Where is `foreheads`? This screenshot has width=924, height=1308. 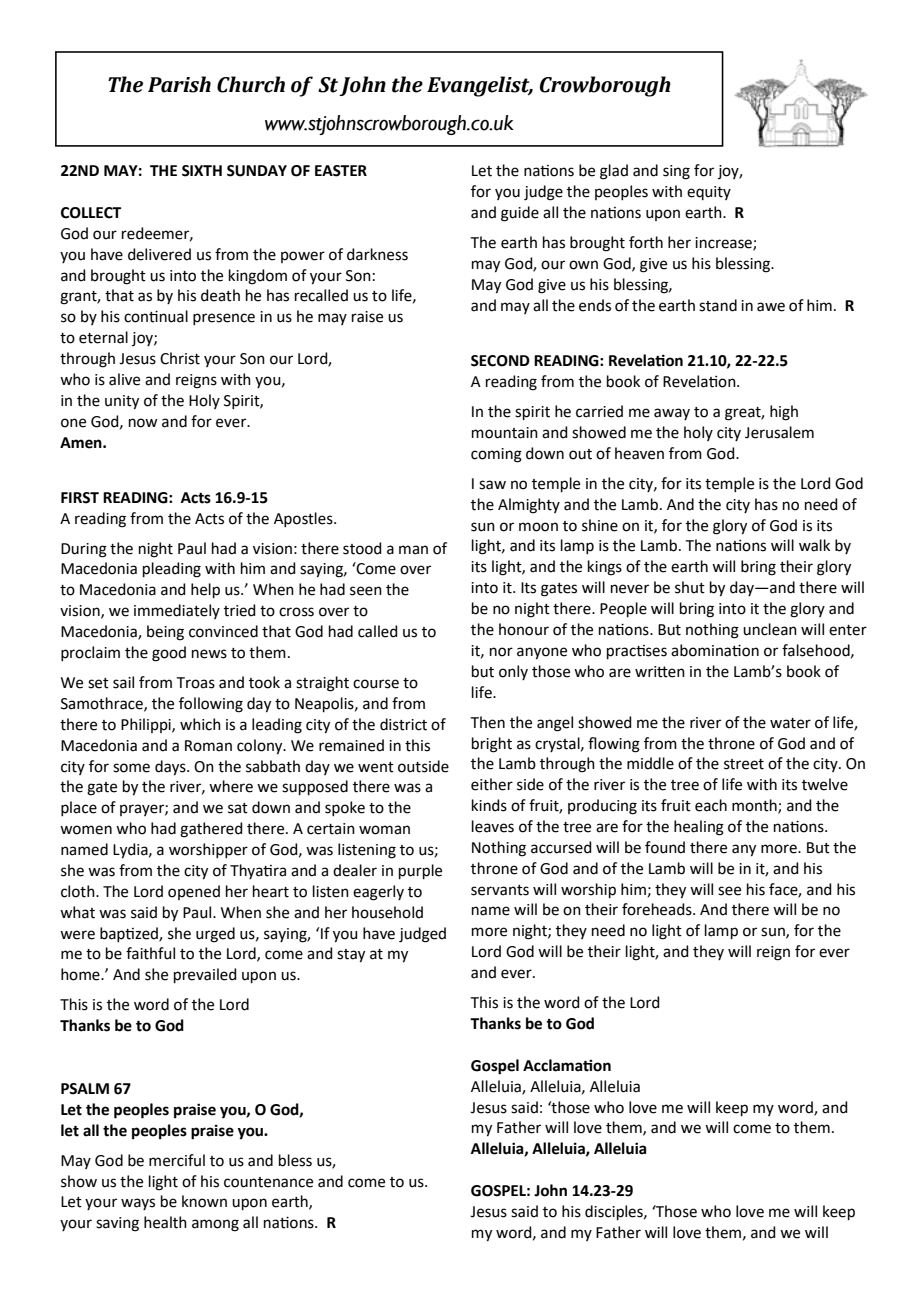 foreheads is located at coordinates (658, 909).
